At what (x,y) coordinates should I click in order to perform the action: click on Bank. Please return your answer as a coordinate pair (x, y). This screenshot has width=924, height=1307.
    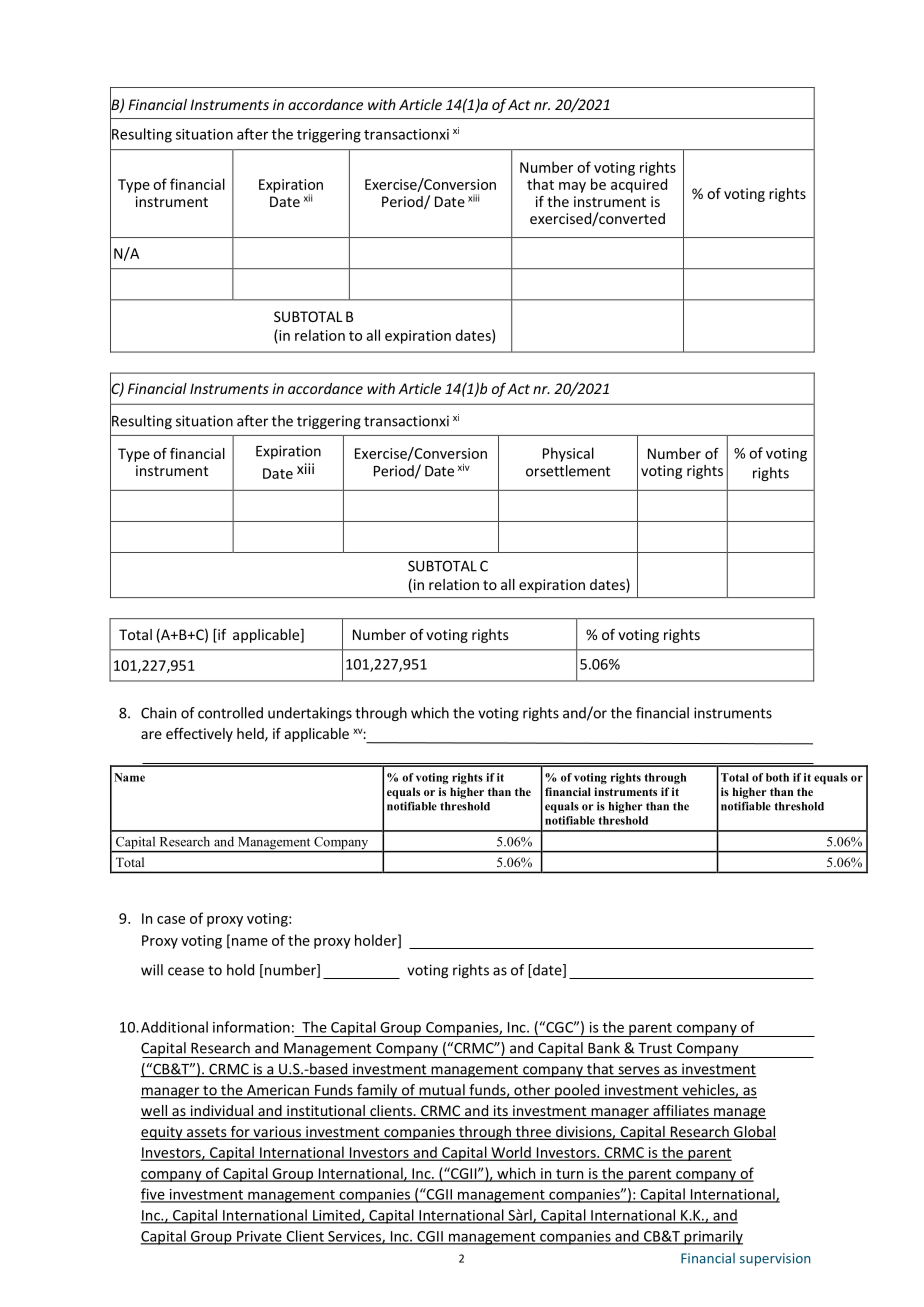
    Looking at the image, I should click on (604, 1048).
